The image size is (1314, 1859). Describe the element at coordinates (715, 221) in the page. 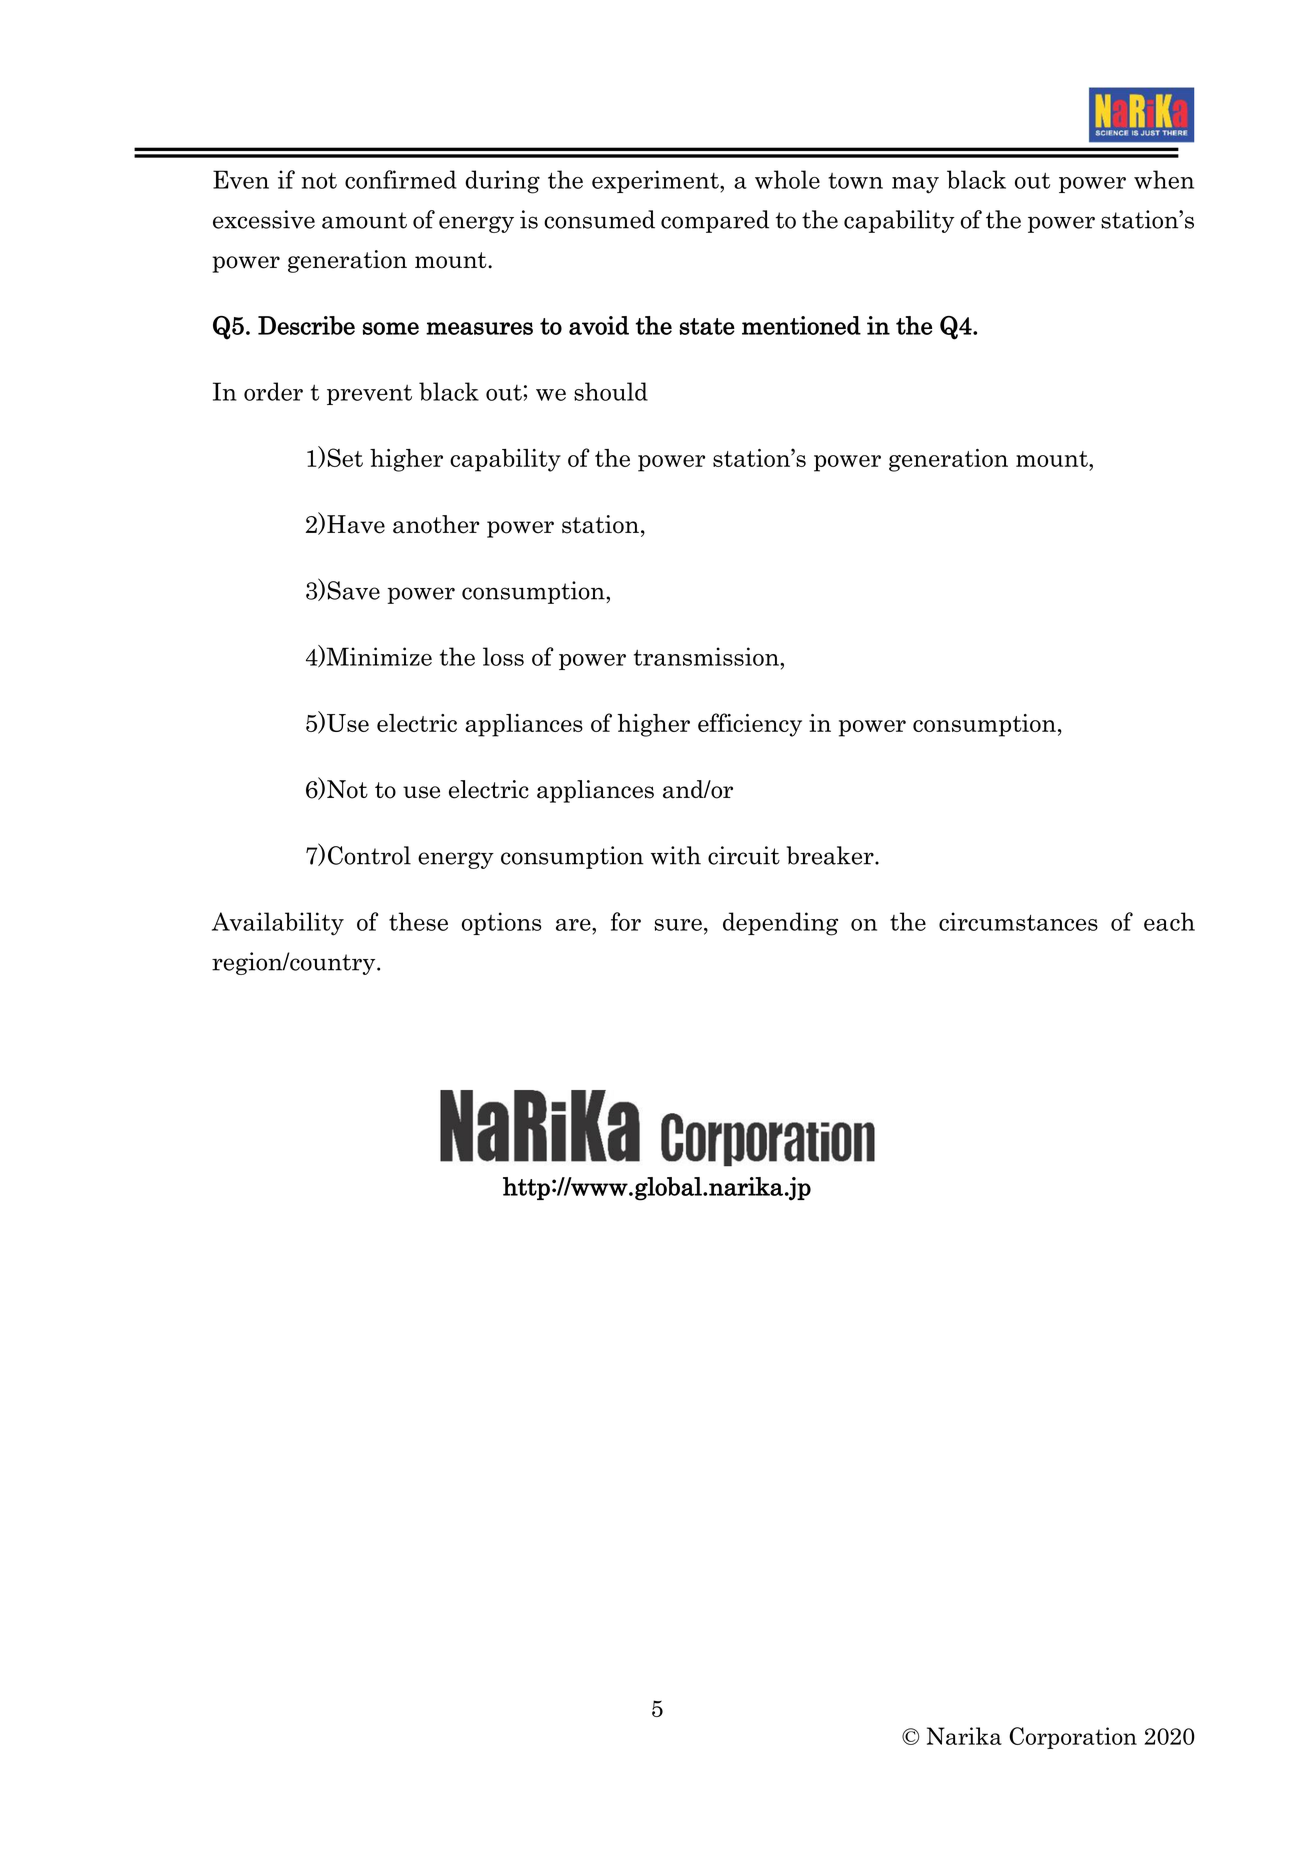

I see `compared` at that location.
